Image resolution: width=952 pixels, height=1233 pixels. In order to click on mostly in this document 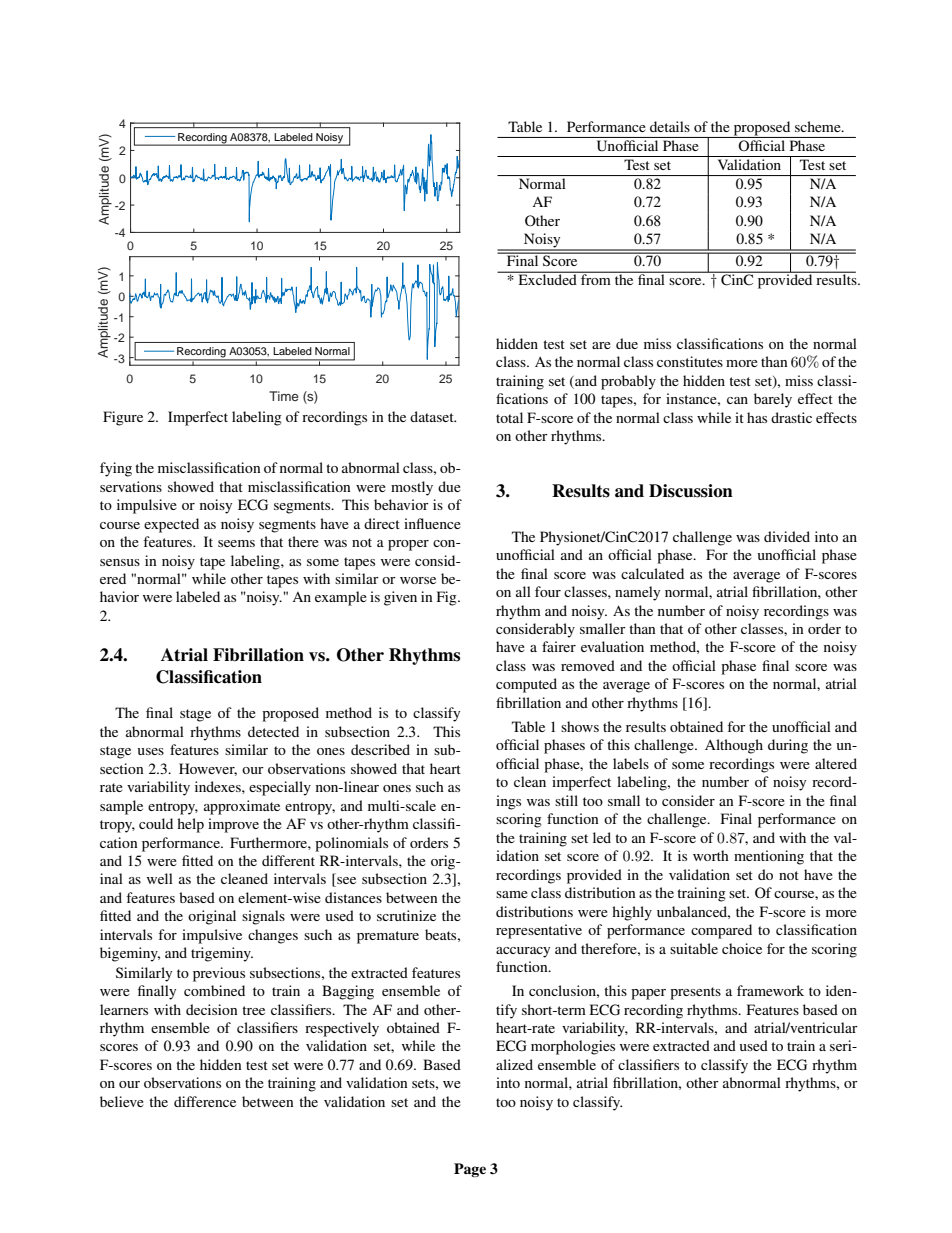, I will do `click(412, 488)`.
